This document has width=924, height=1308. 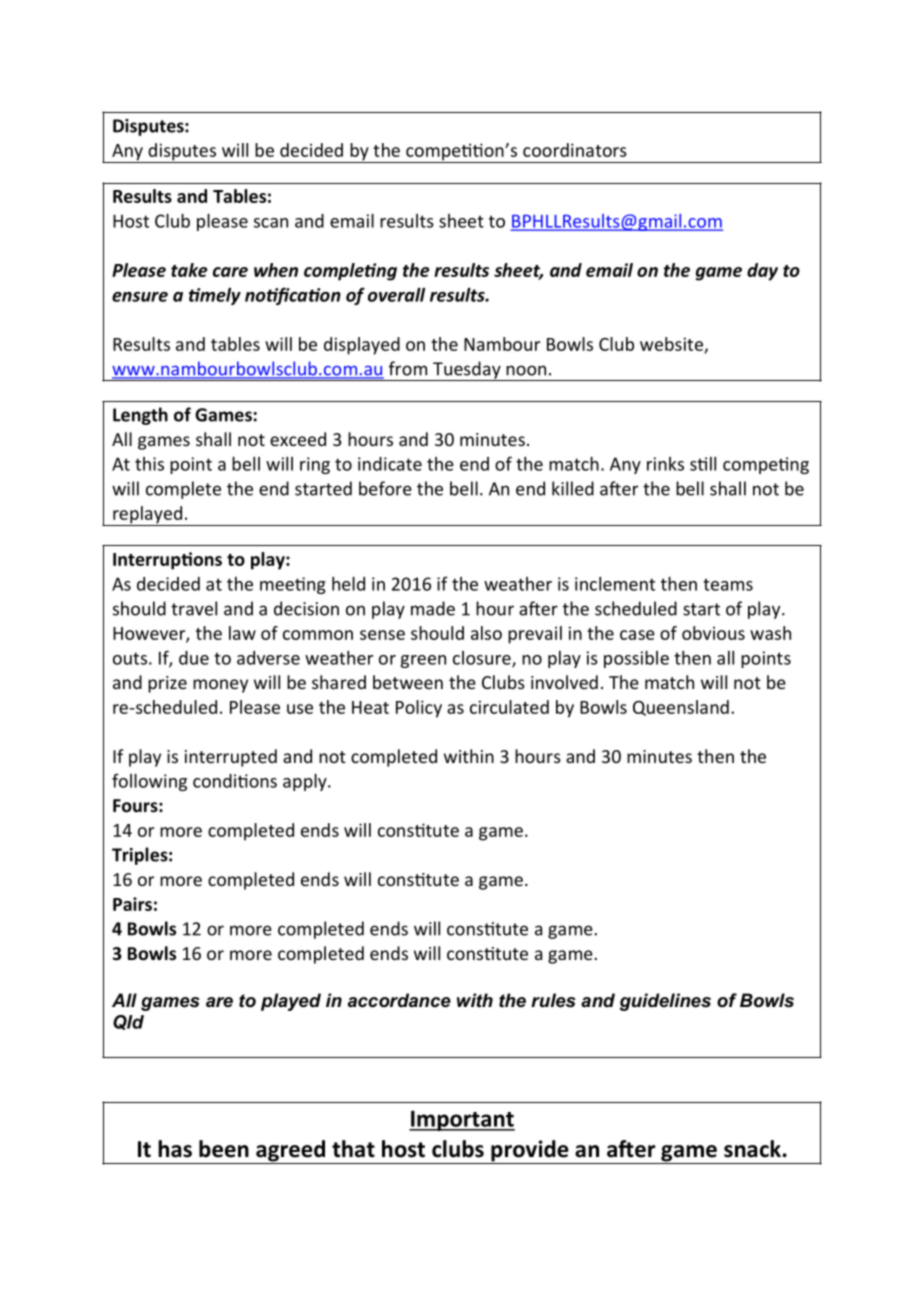 I want to click on following, so click(x=149, y=782).
